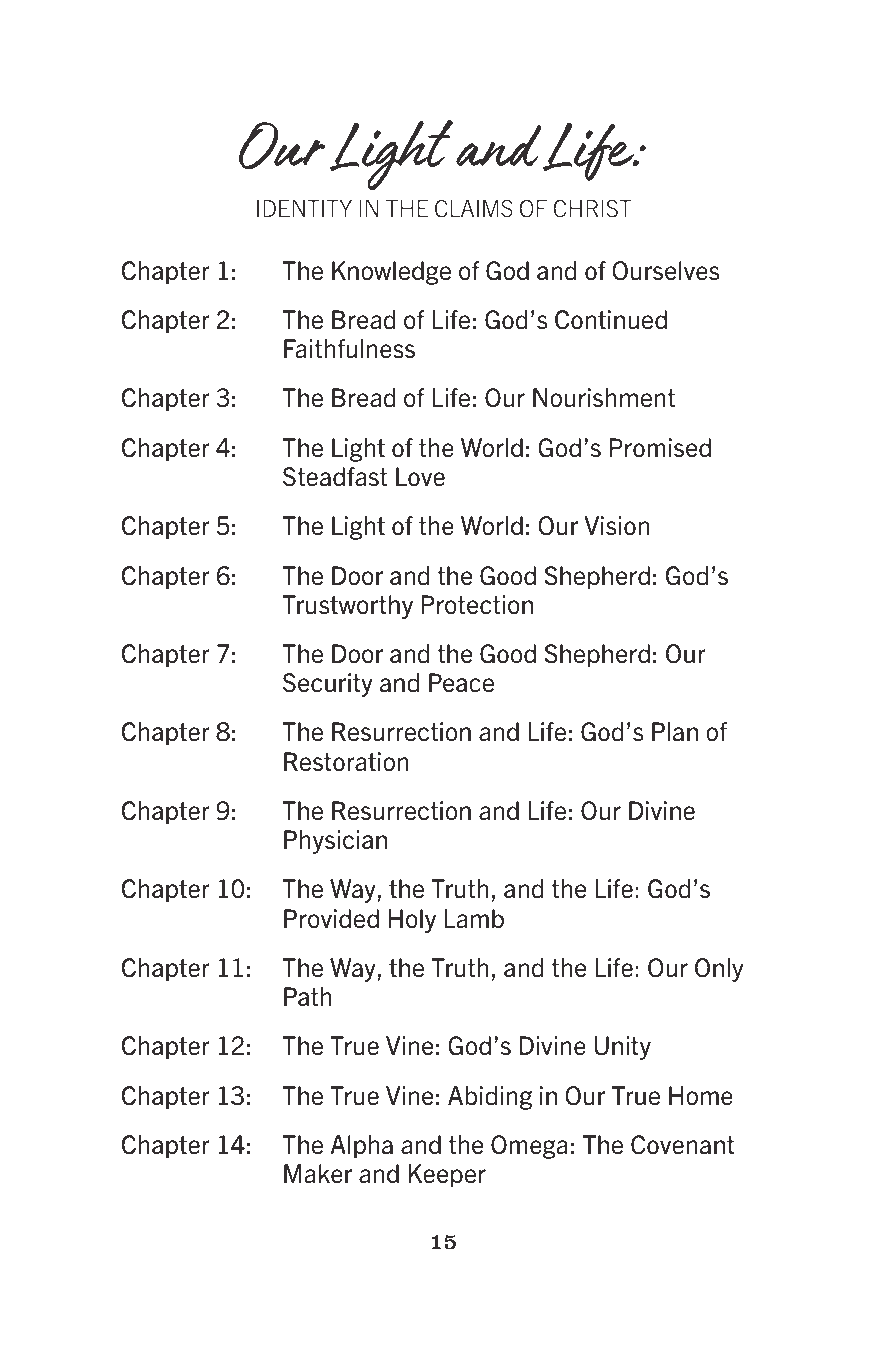 Image resolution: width=887 pixels, height=1372 pixels. I want to click on CLAIMS, so click(474, 209).
